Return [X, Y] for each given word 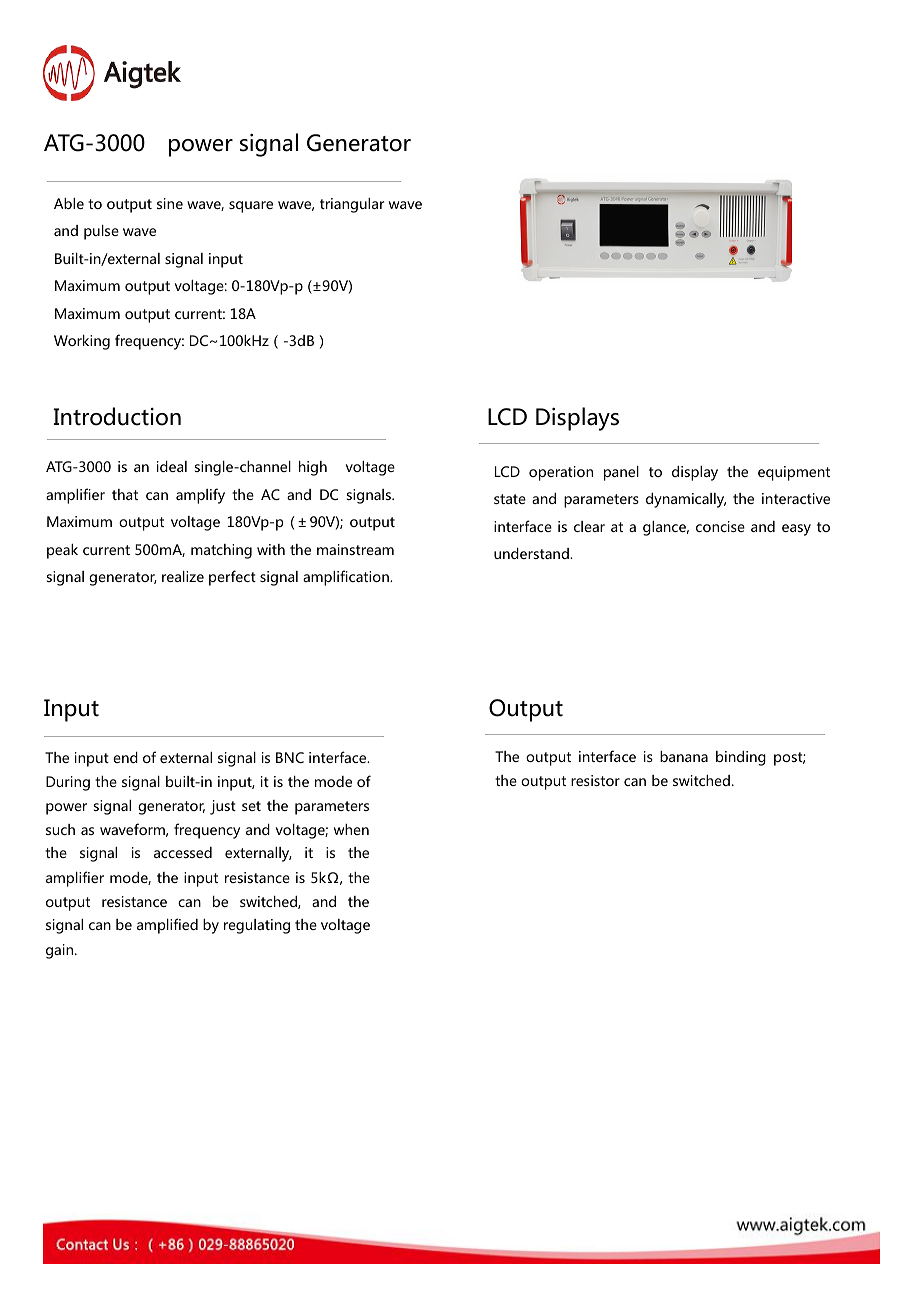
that [125, 494]
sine [170, 203]
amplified [167, 926]
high [313, 468]
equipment [794, 473]
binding [741, 758]
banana [684, 756]
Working [82, 342]
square [251, 207]
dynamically [686, 500]
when [351, 829]
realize [183, 576]
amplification [347, 578]
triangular [352, 205]
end [125, 757]
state [510, 499]
